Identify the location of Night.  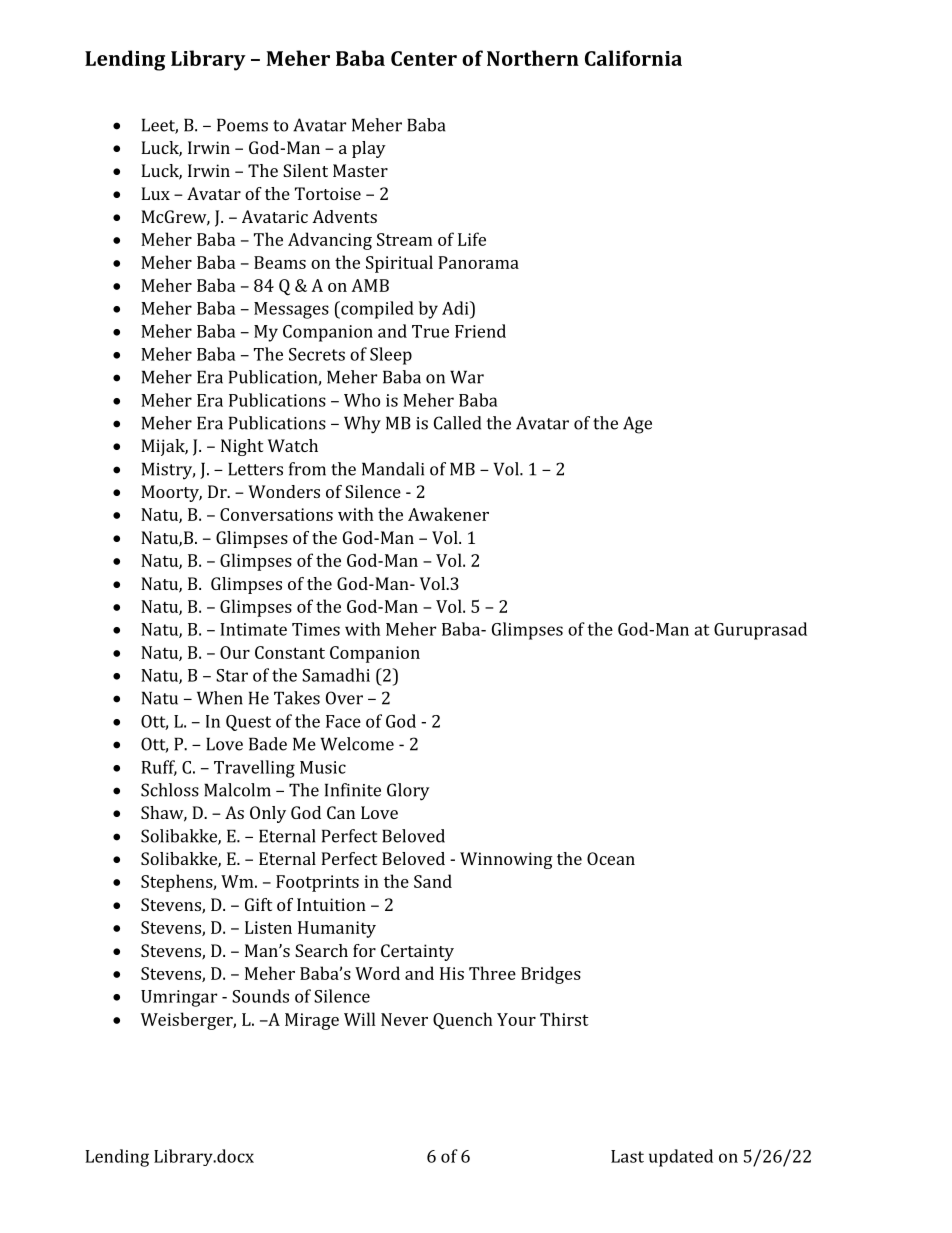
(242, 447).
